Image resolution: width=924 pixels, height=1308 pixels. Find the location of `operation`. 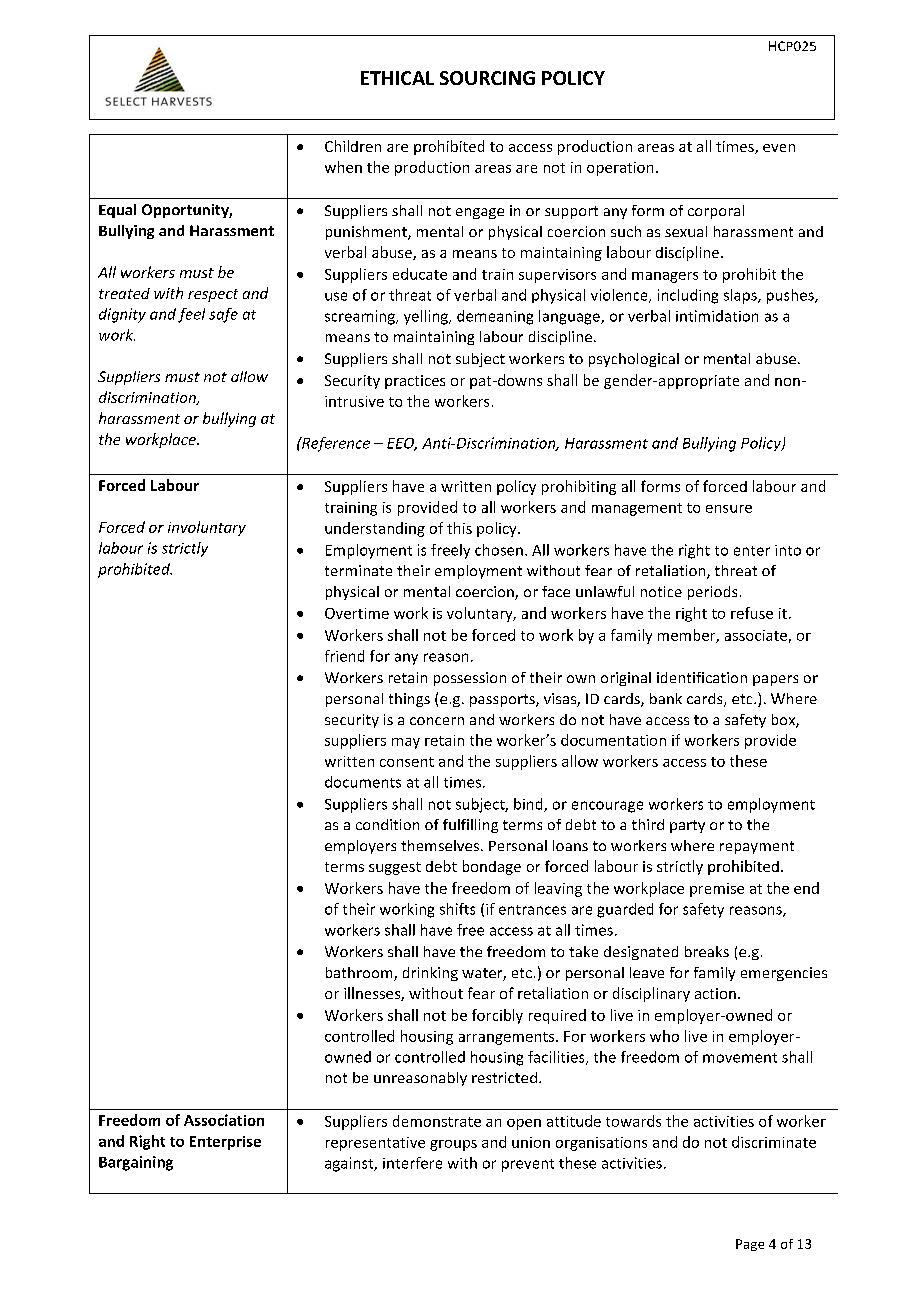

operation is located at coordinates (620, 169).
